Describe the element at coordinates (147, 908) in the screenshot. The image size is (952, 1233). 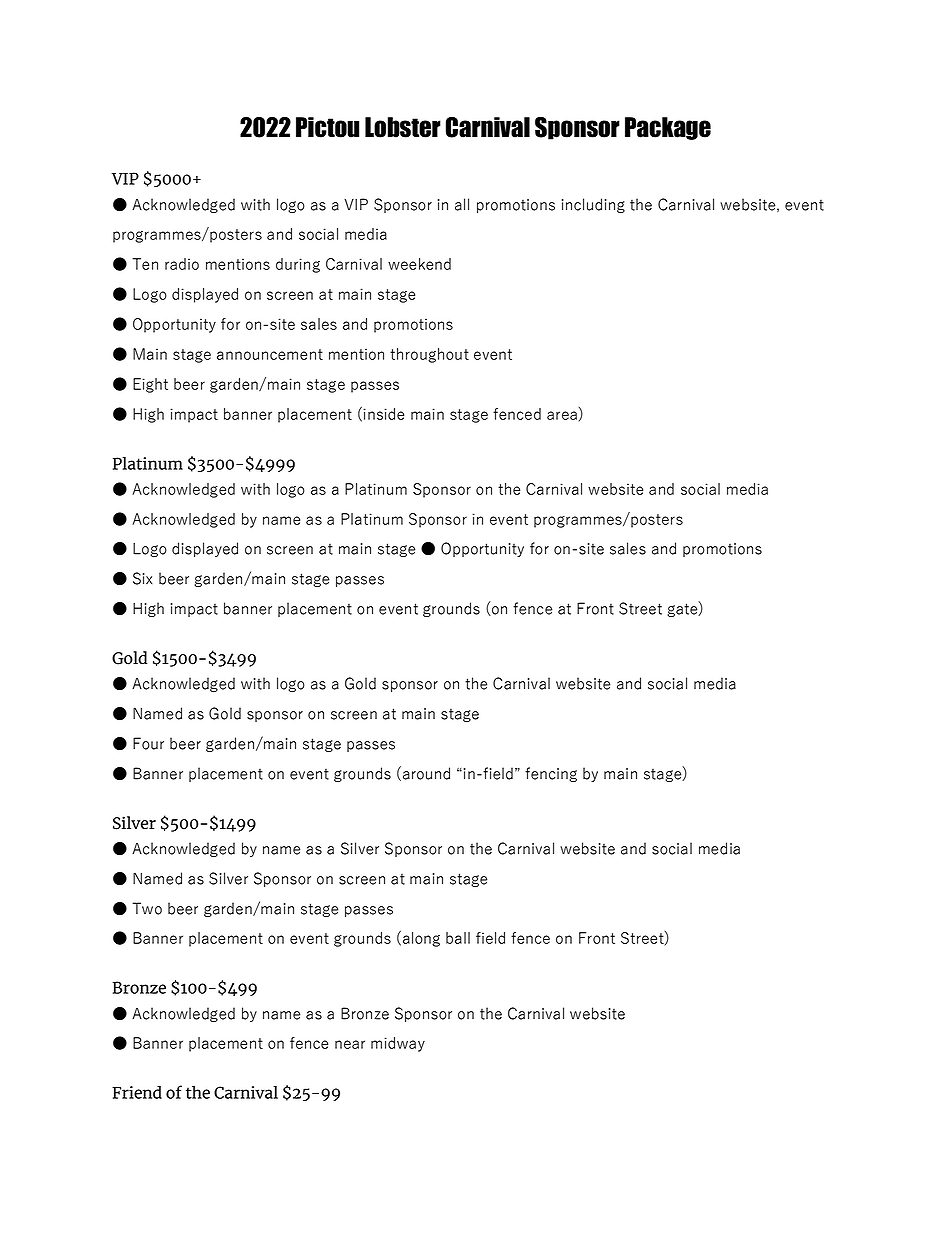
I see `Two` at that location.
